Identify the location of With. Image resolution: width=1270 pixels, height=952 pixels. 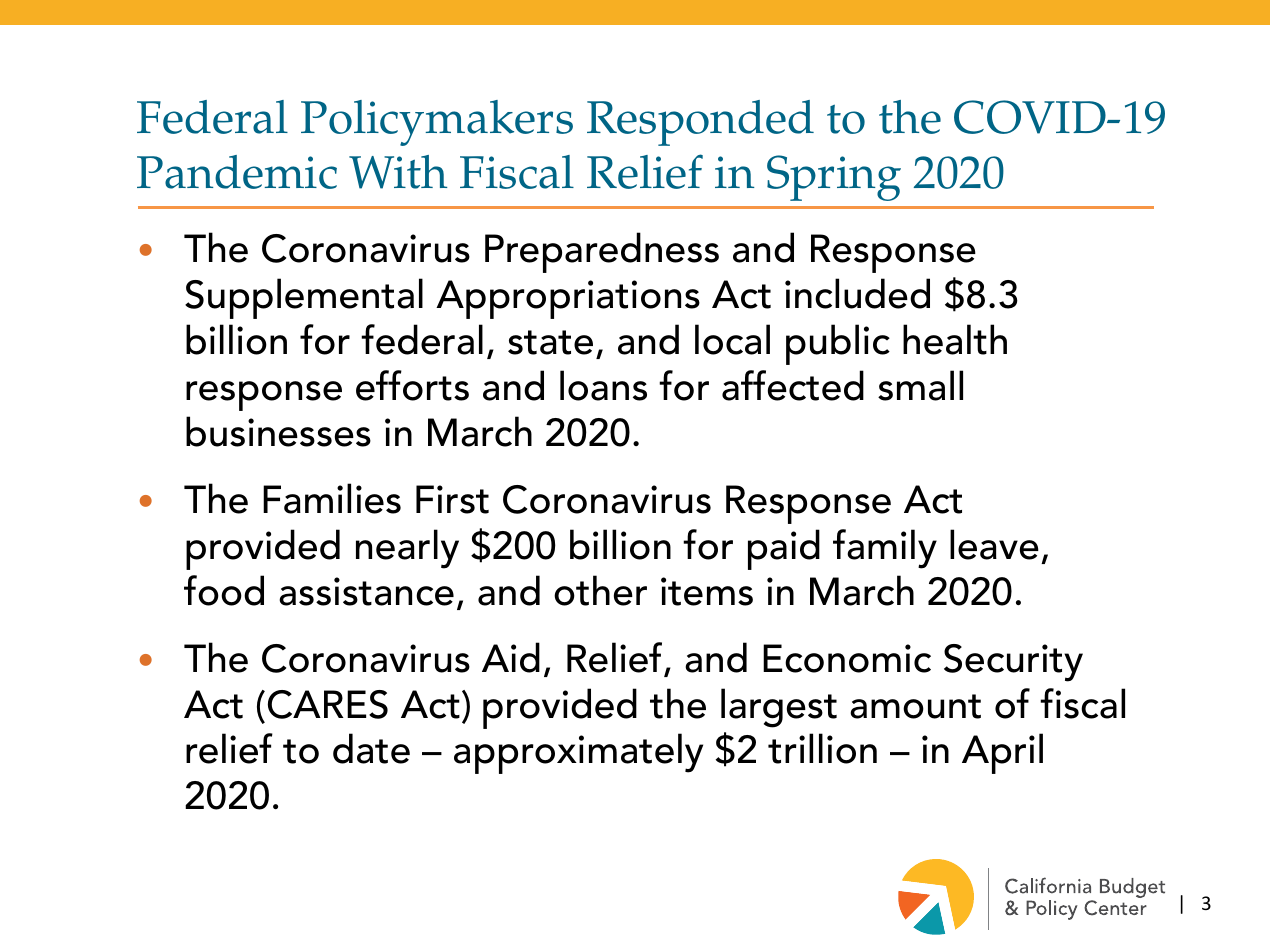
(398, 172).
